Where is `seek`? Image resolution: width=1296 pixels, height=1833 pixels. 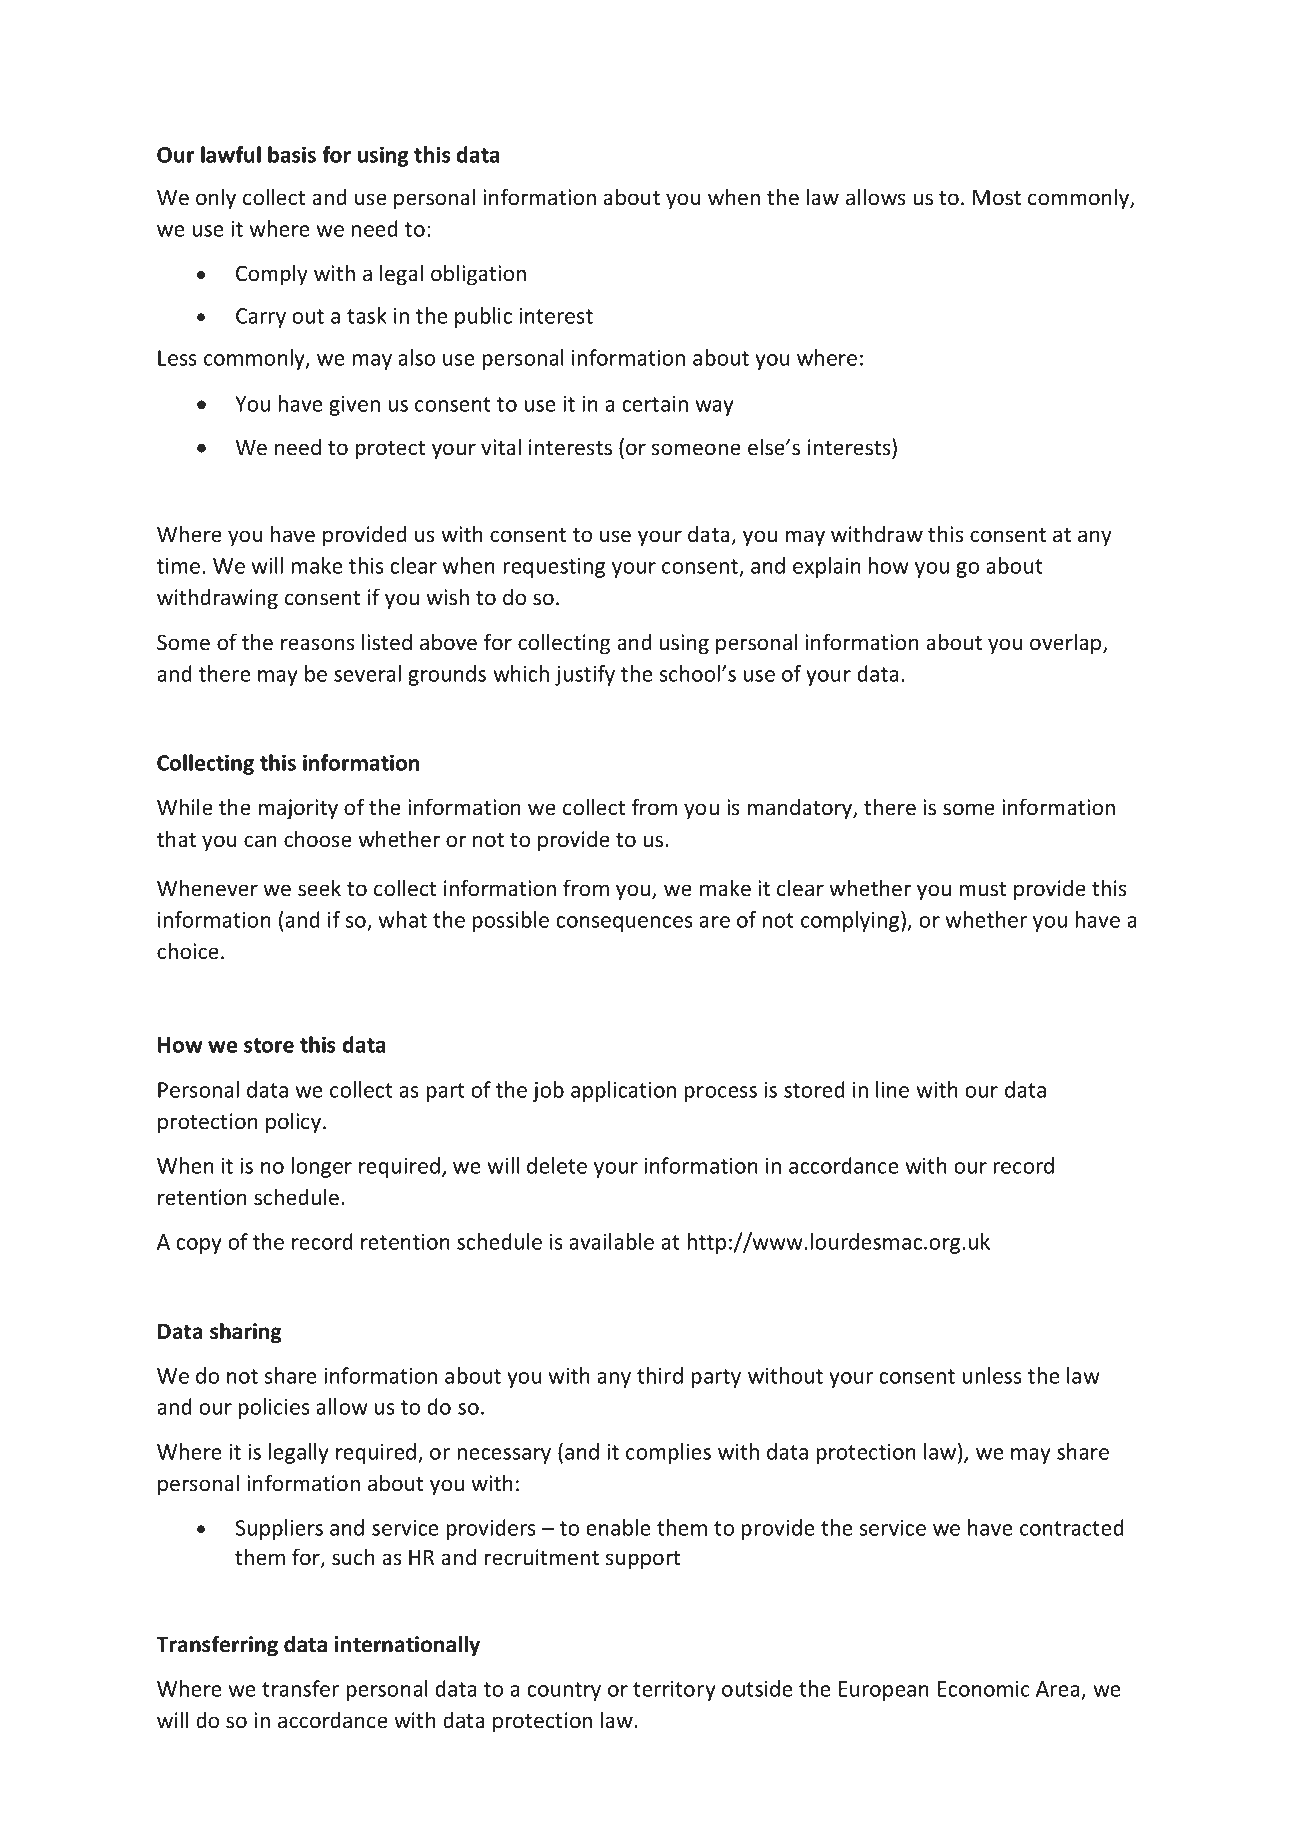 seek is located at coordinates (319, 888).
